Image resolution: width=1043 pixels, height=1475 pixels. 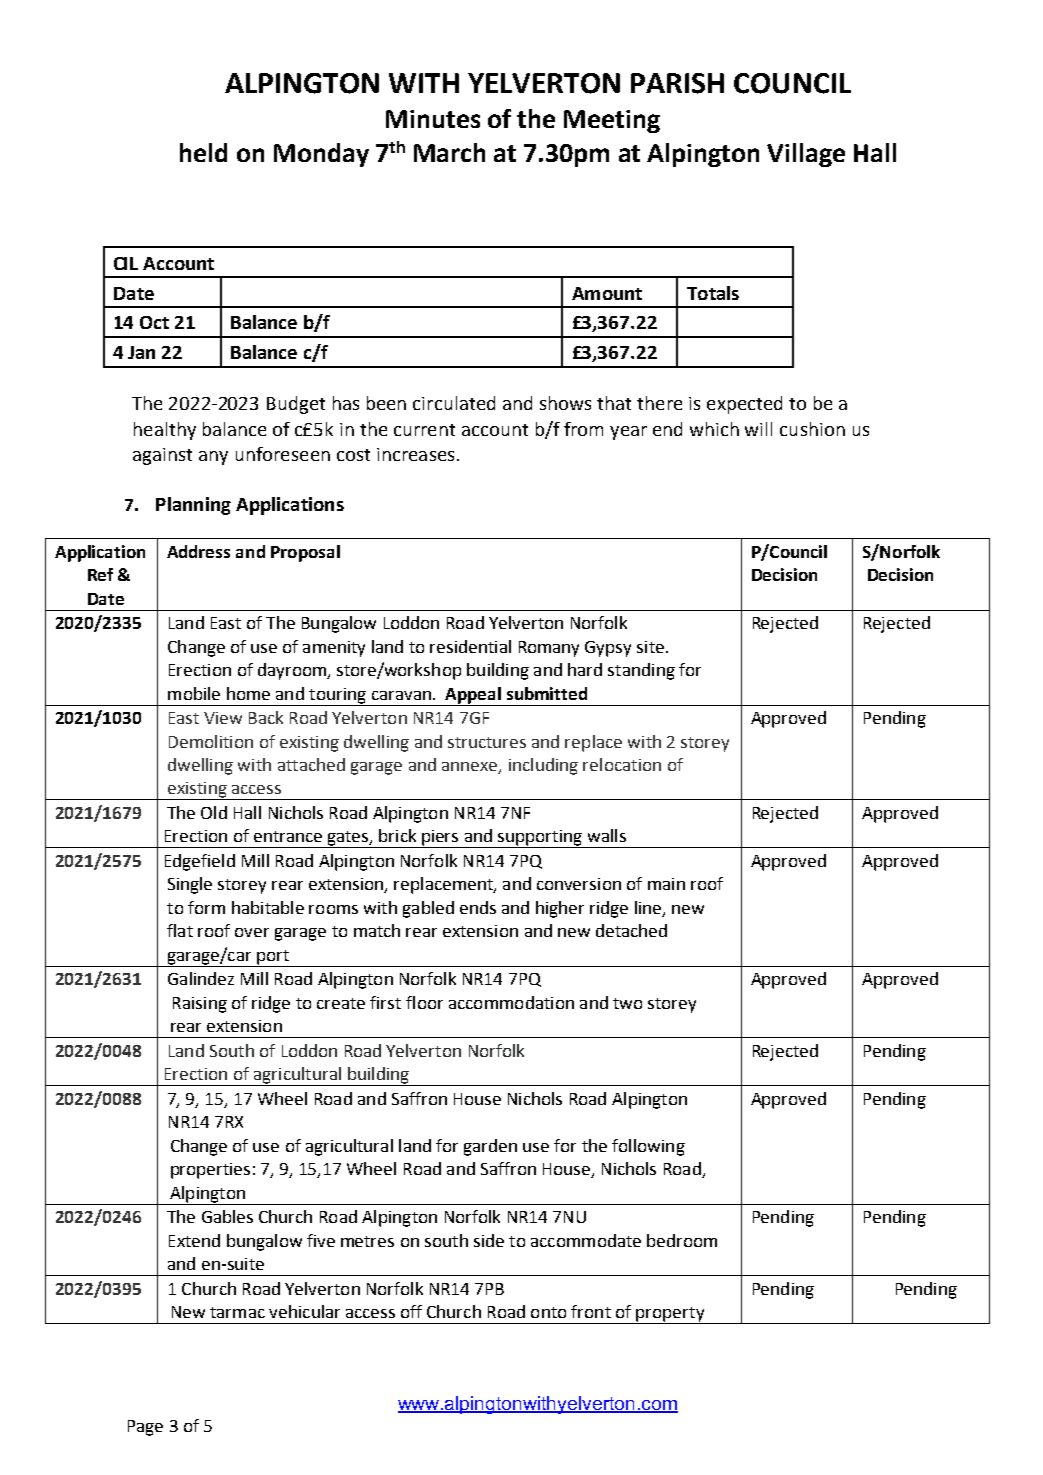 What do you see at coordinates (203, 152) in the document?
I see `held` at bounding box center [203, 152].
